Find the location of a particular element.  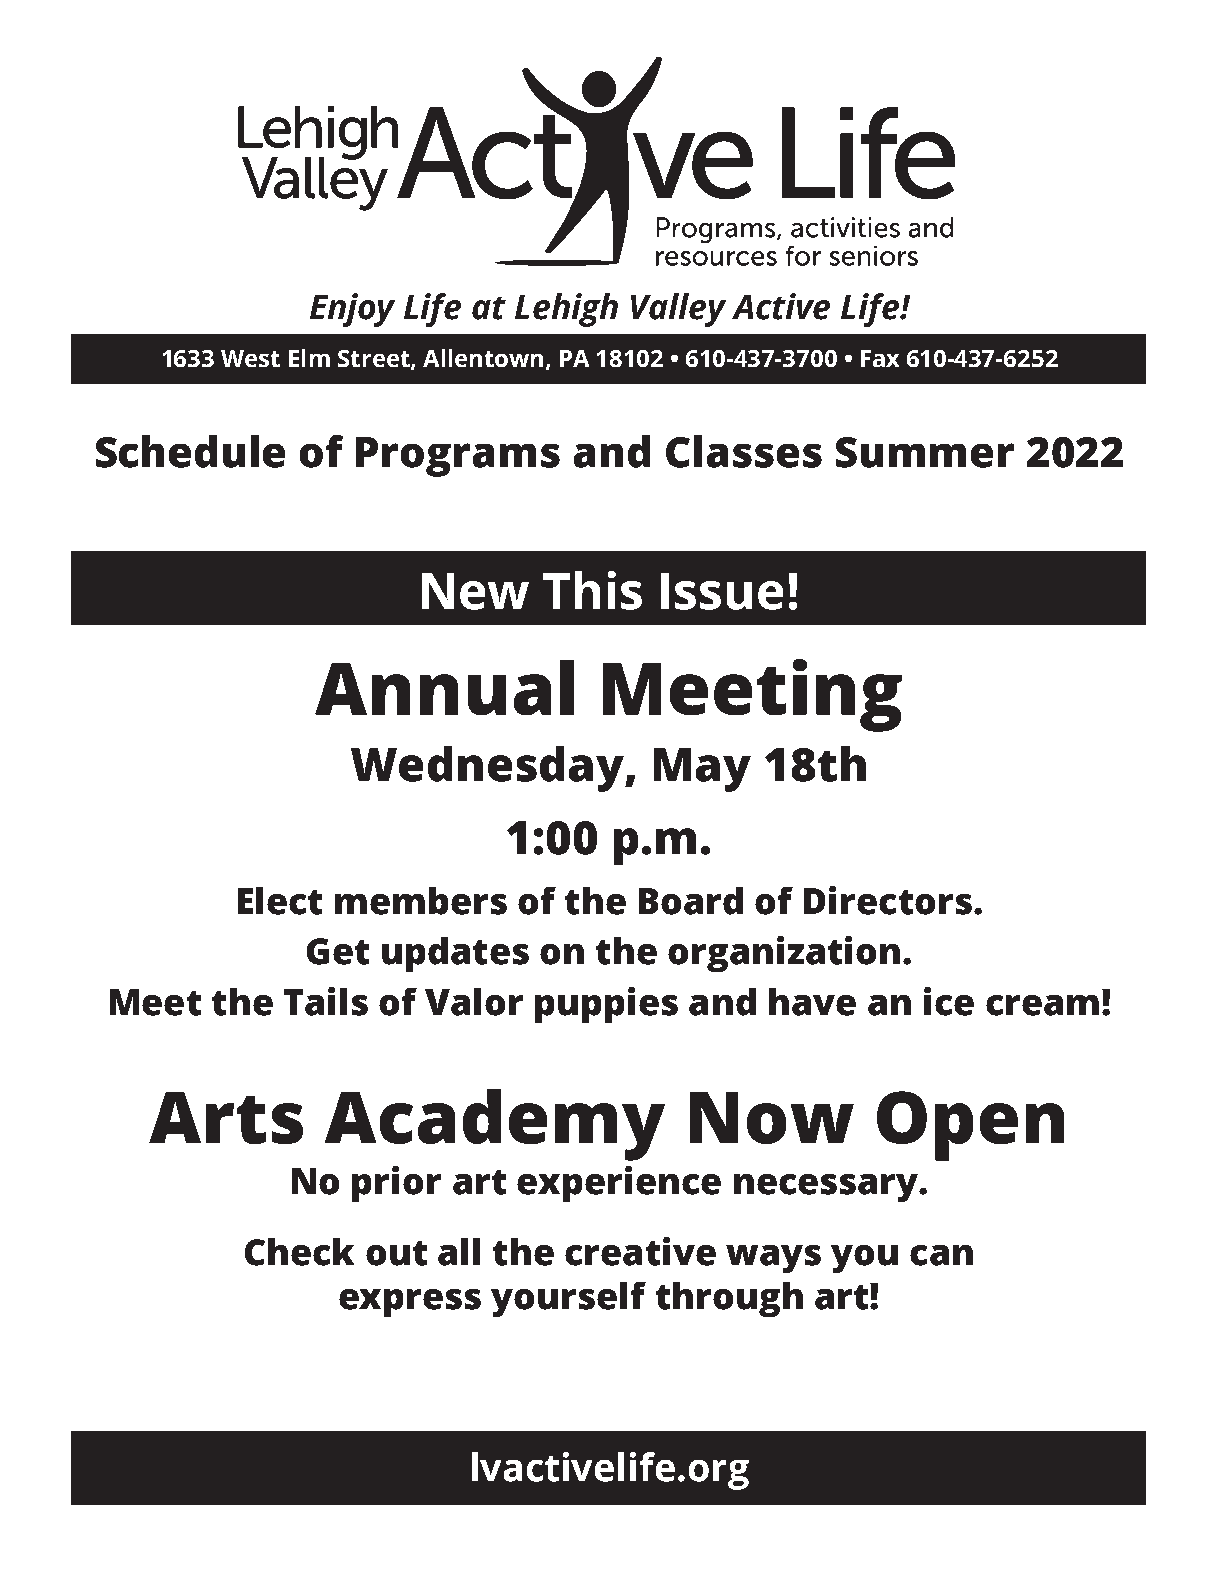

creative is located at coordinates (640, 1251).
